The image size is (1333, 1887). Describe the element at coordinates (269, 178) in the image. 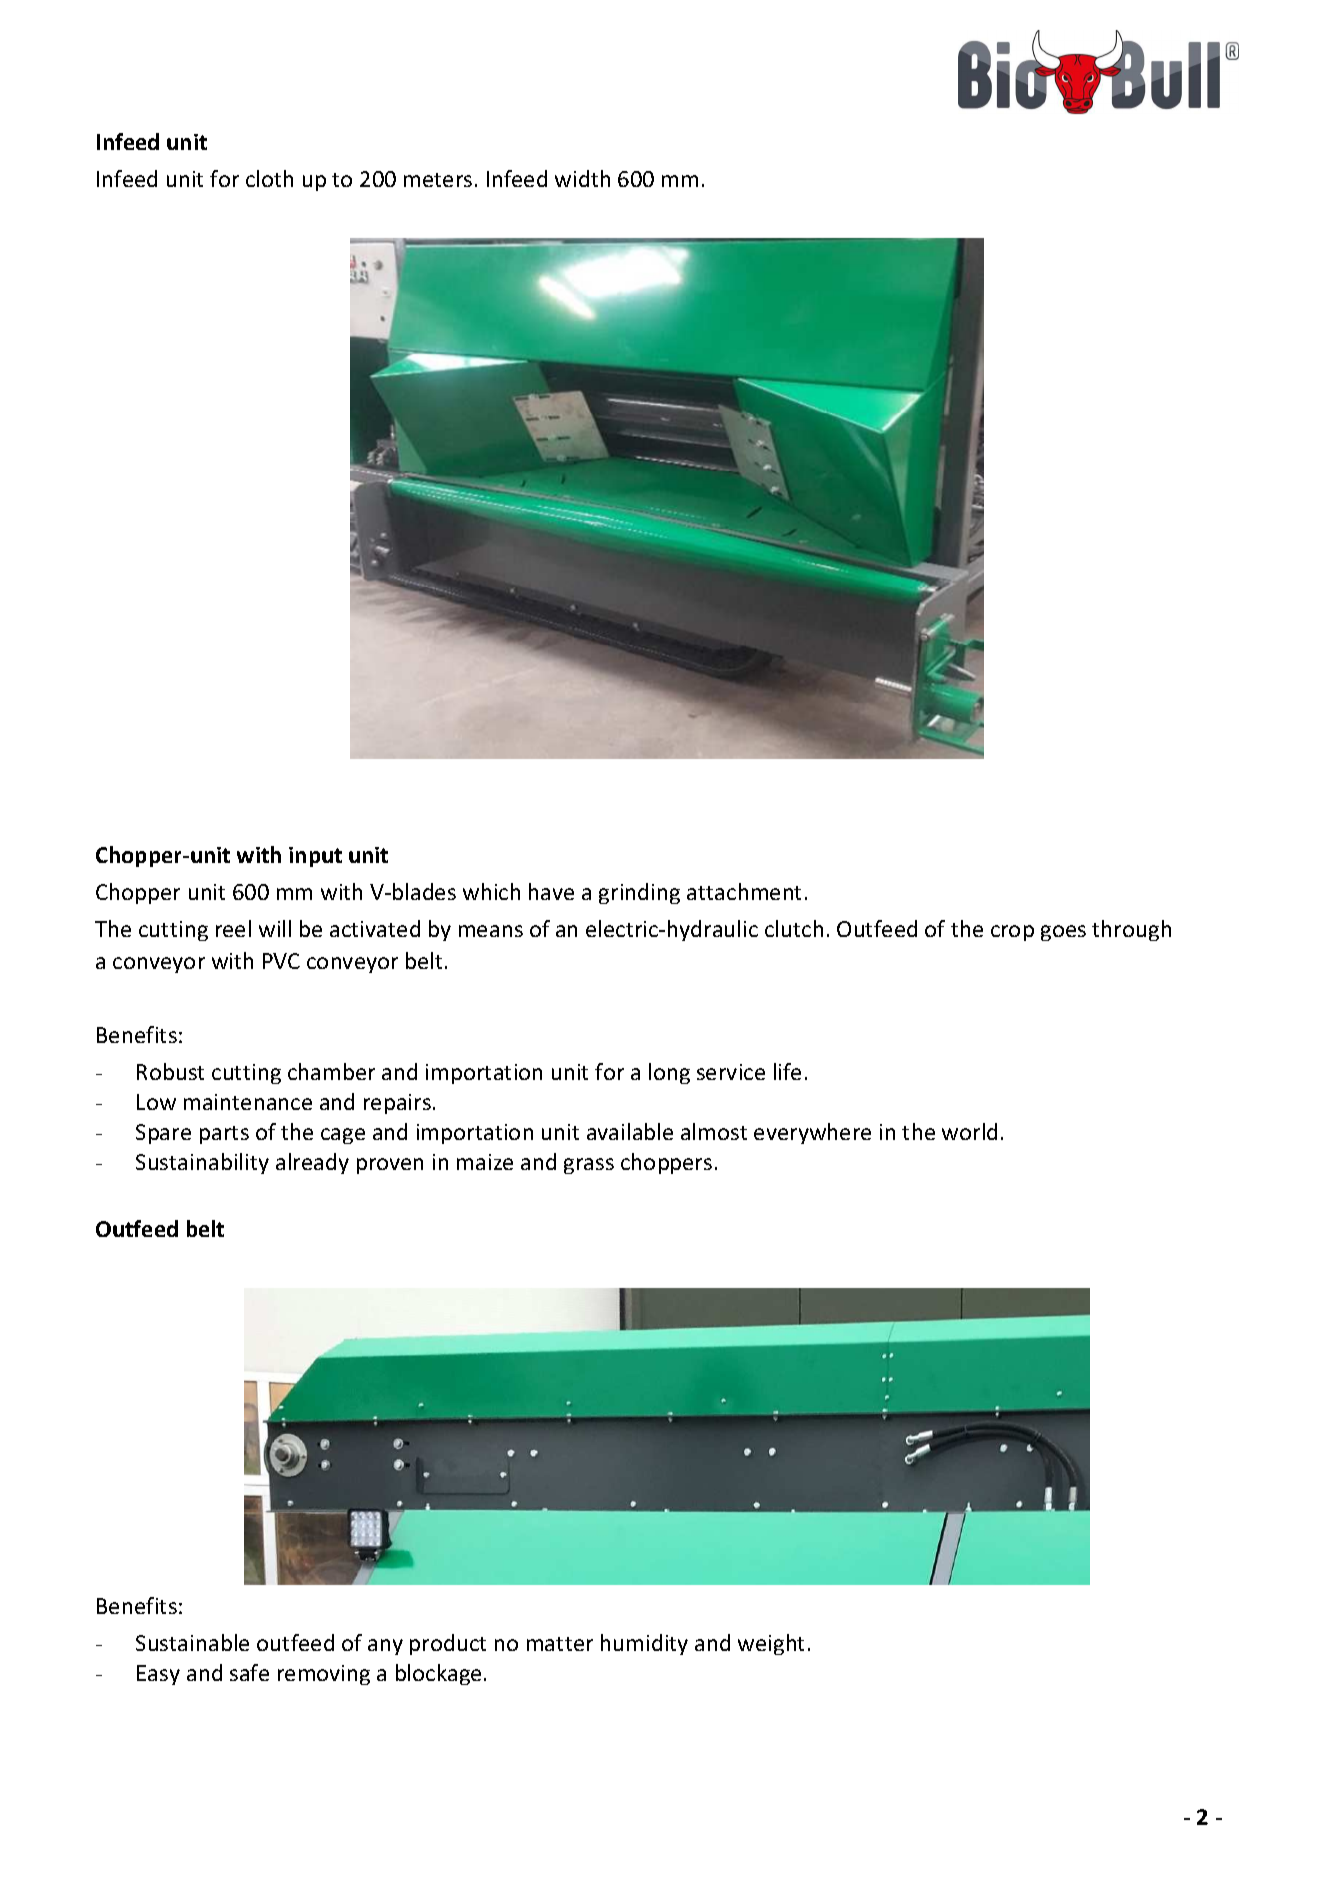

I see `cloth` at that location.
